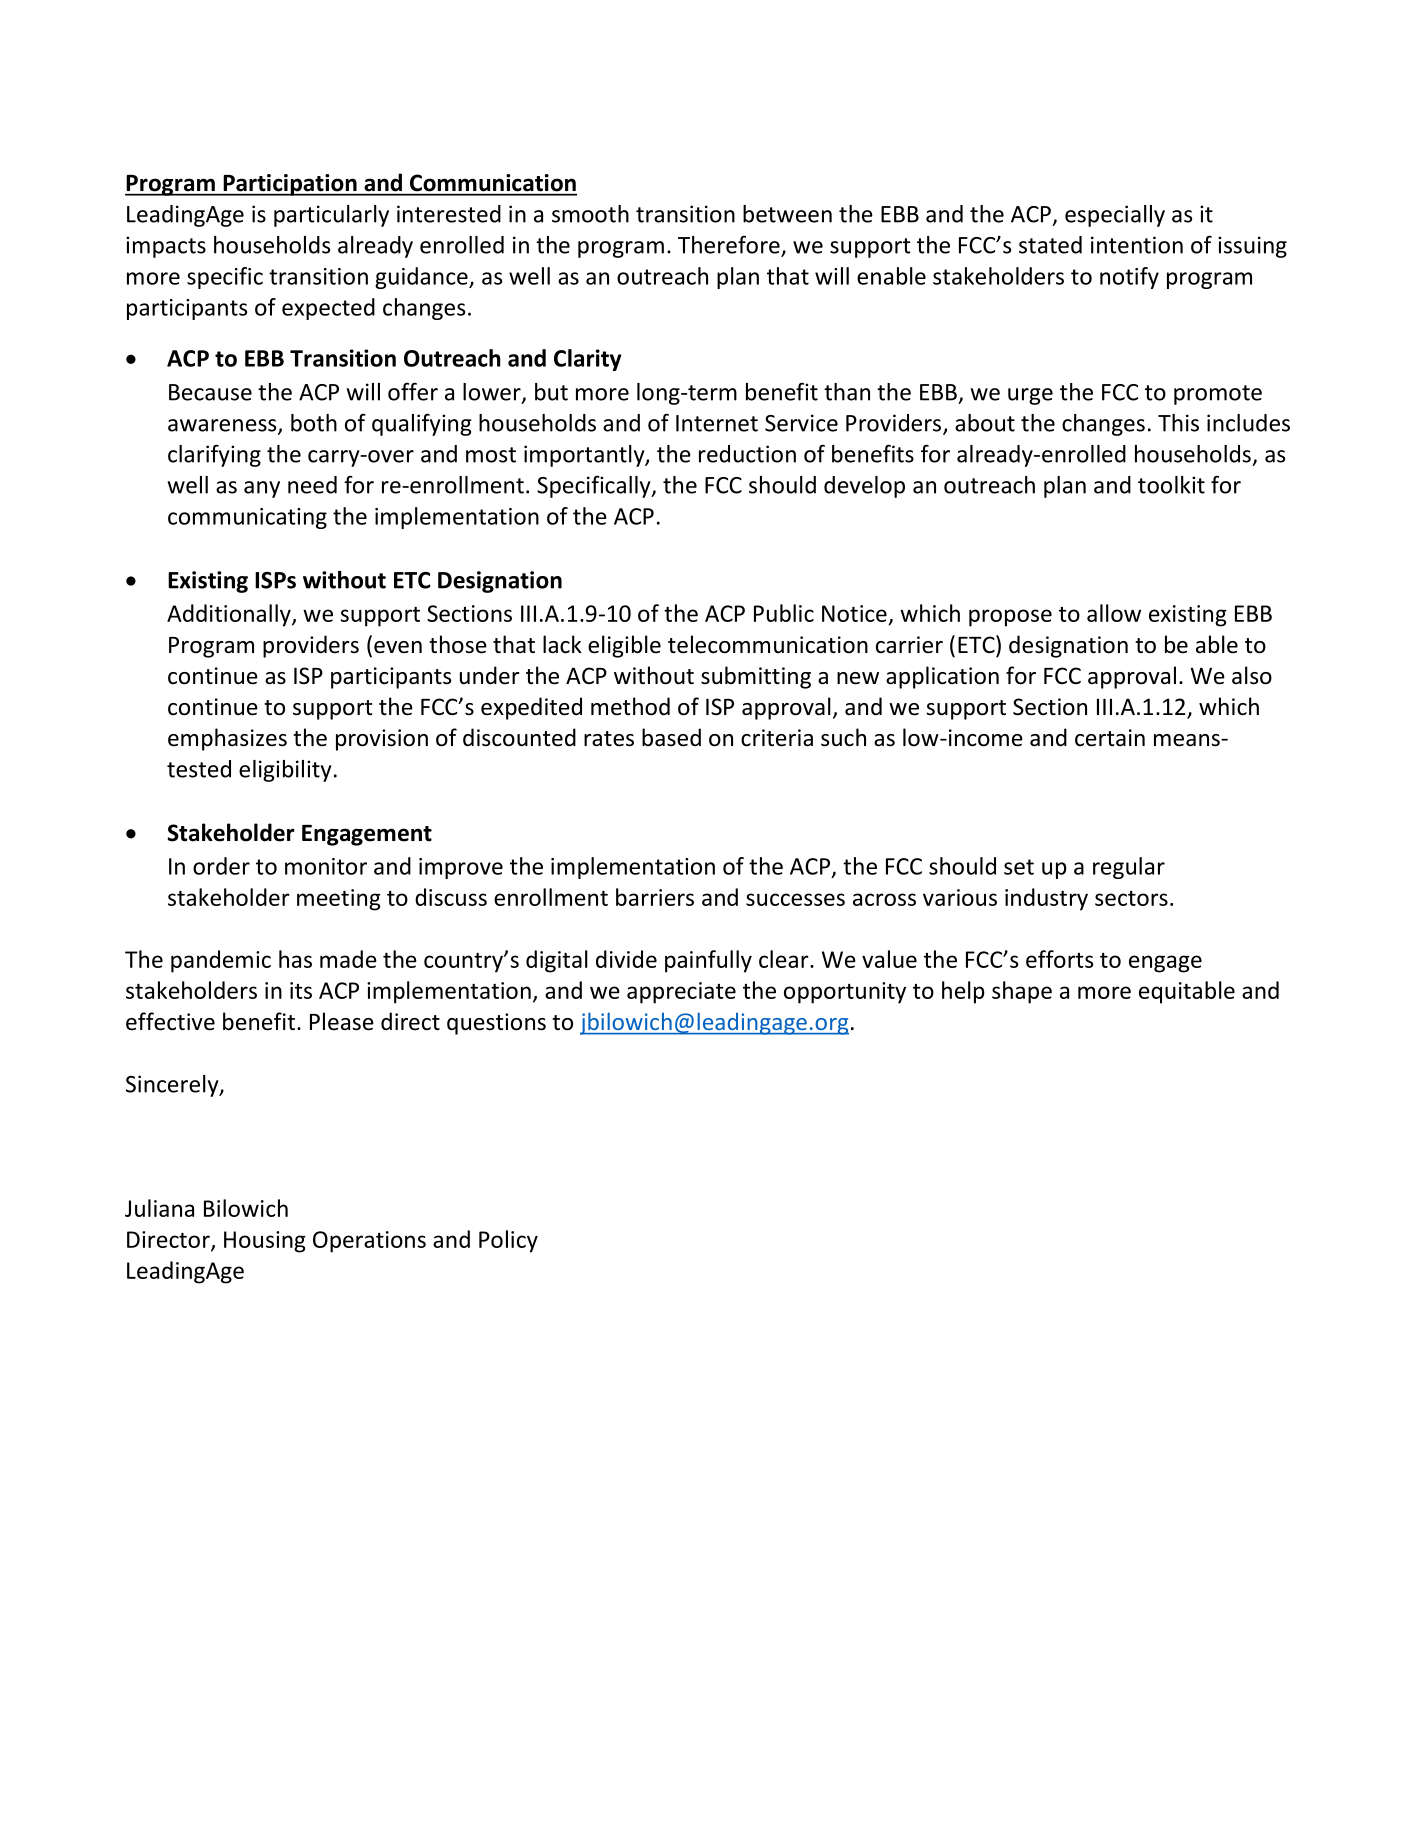  What do you see at coordinates (1115, 216) in the document?
I see `especially` at bounding box center [1115, 216].
